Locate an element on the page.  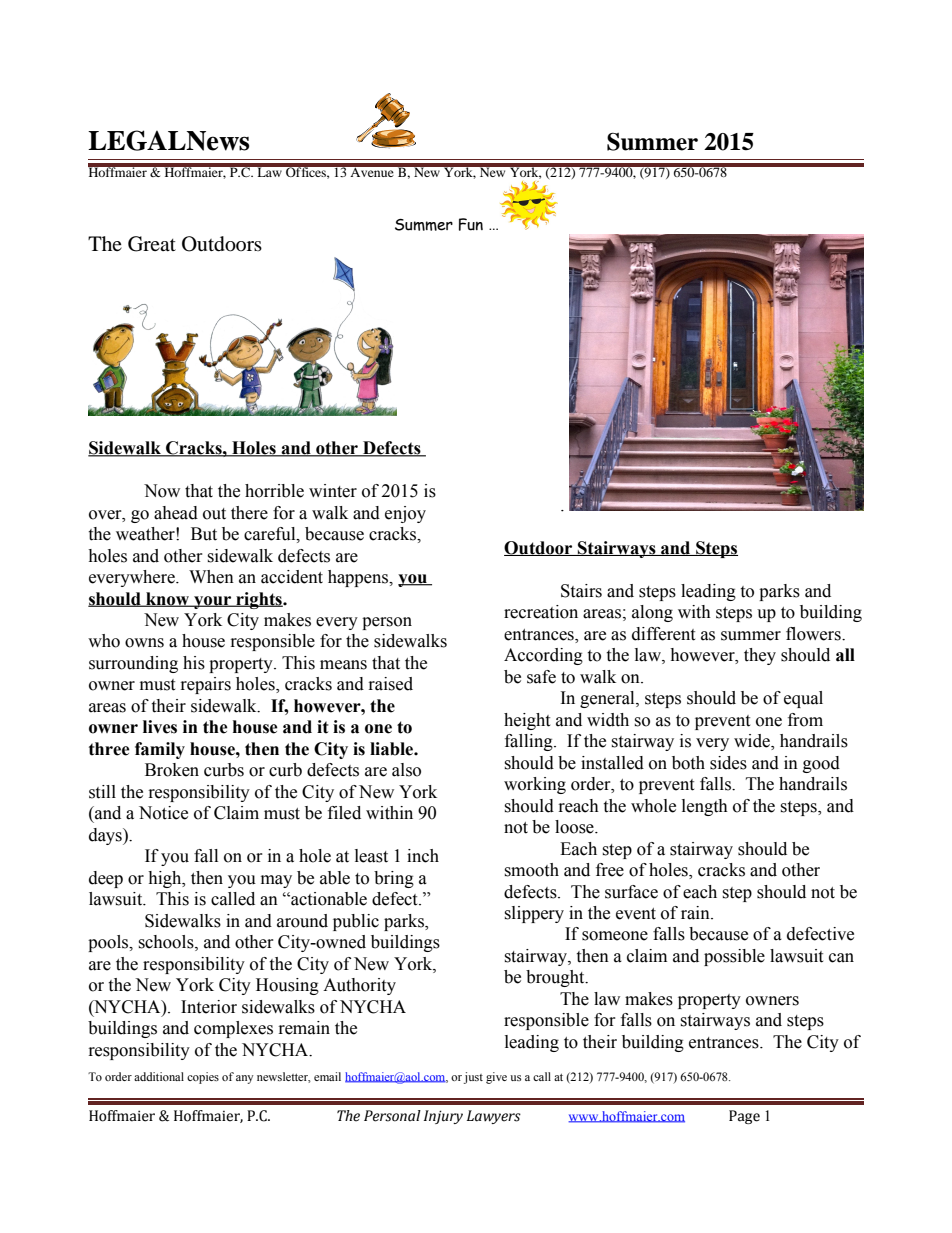
Great is located at coordinates (152, 244).
